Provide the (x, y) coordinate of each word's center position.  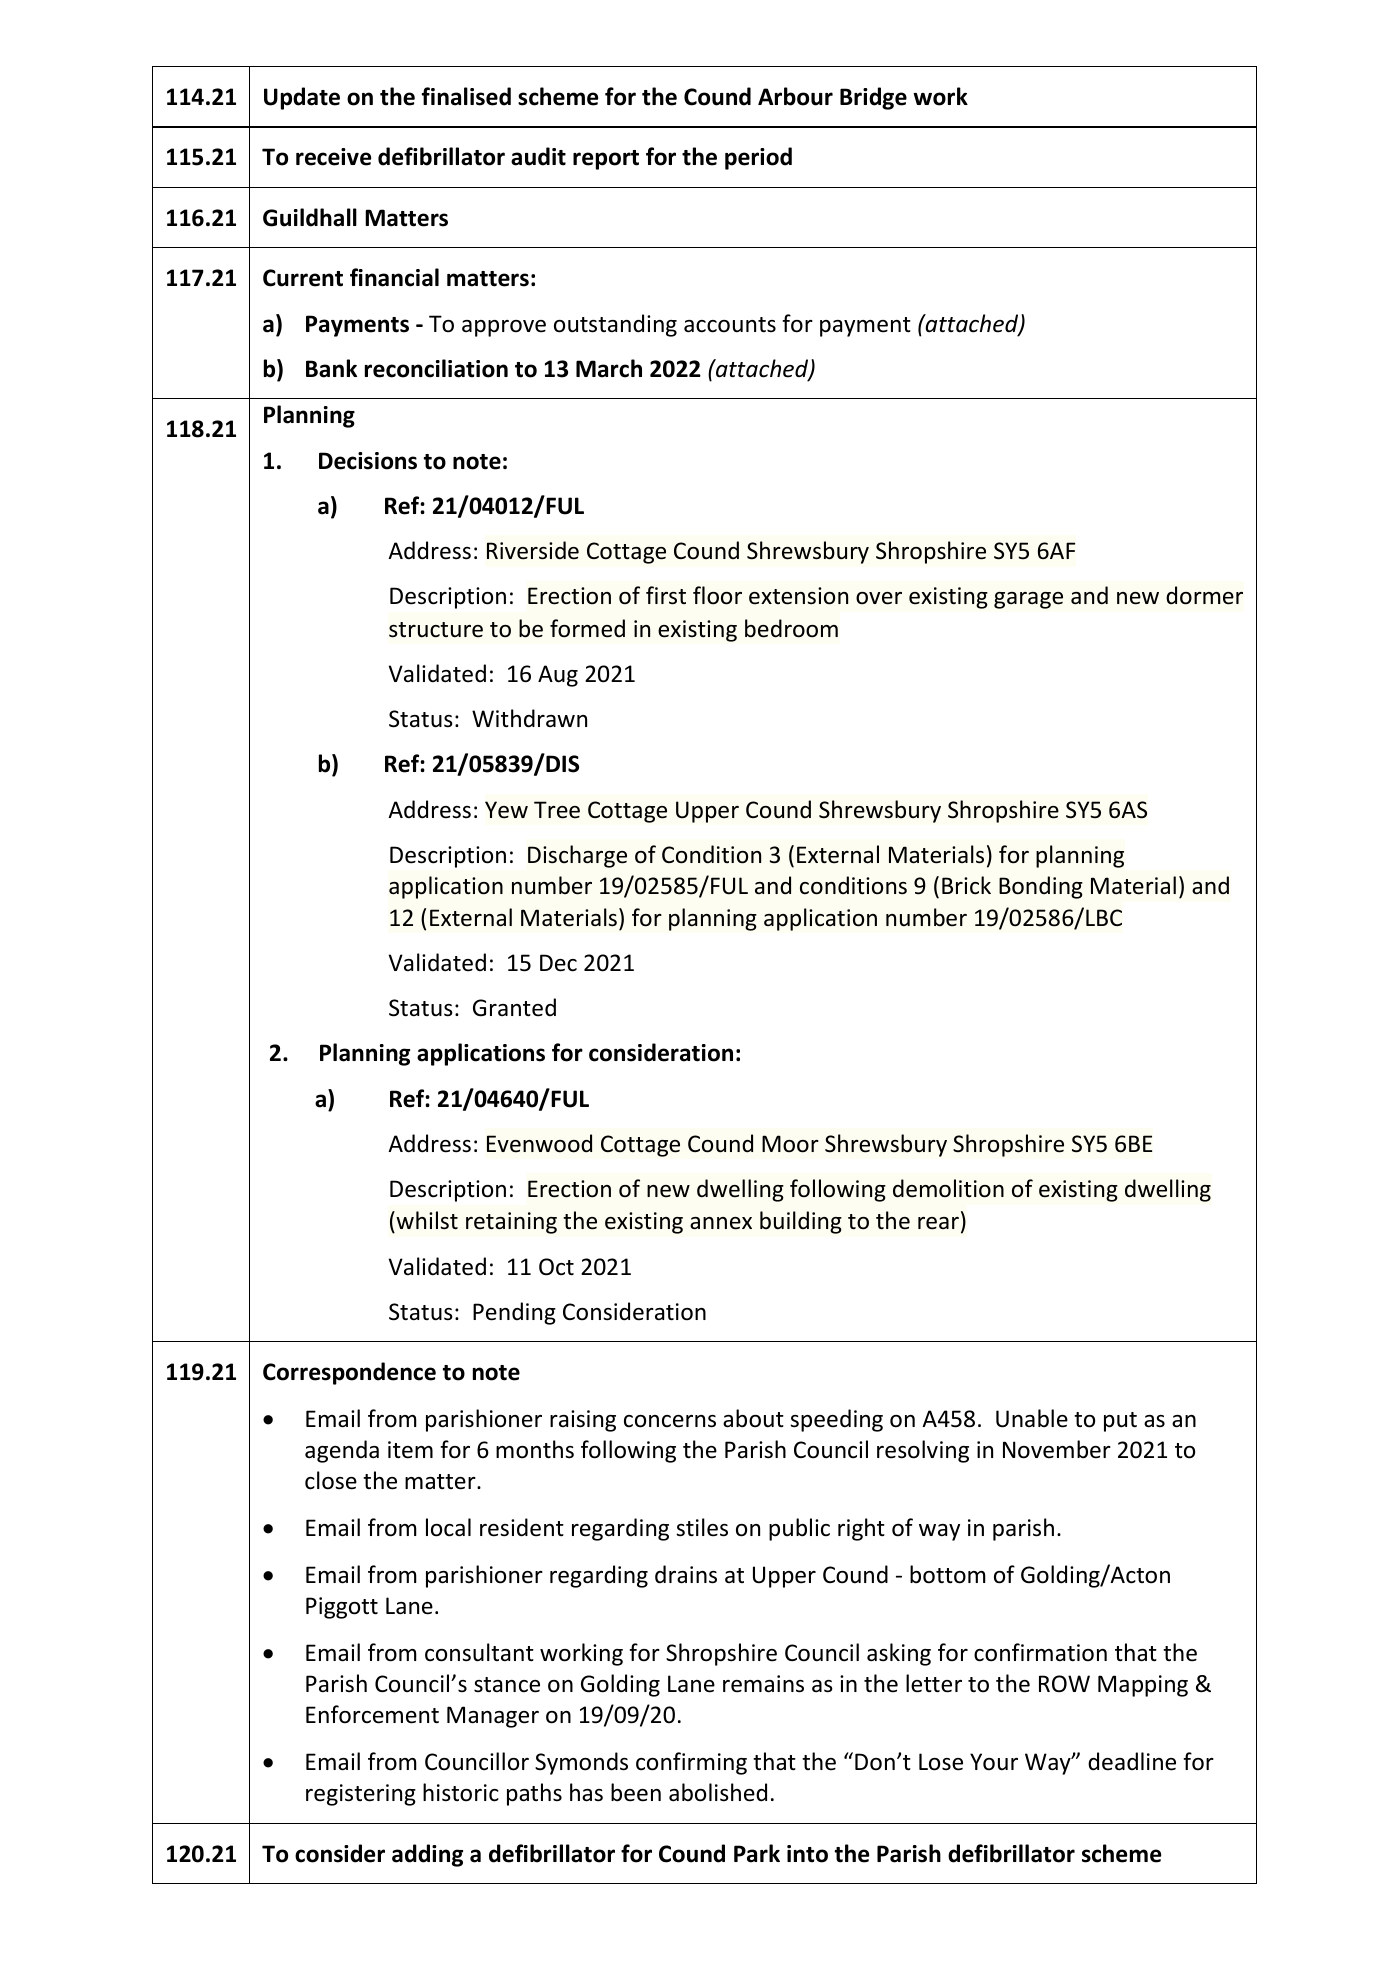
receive (333, 157)
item (410, 1450)
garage (1028, 600)
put (1120, 1422)
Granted (514, 1007)
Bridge (873, 98)
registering (361, 1795)
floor (717, 595)
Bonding (1041, 887)
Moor (790, 1144)
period (758, 158)
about (753, 1418)
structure (436, 630)
